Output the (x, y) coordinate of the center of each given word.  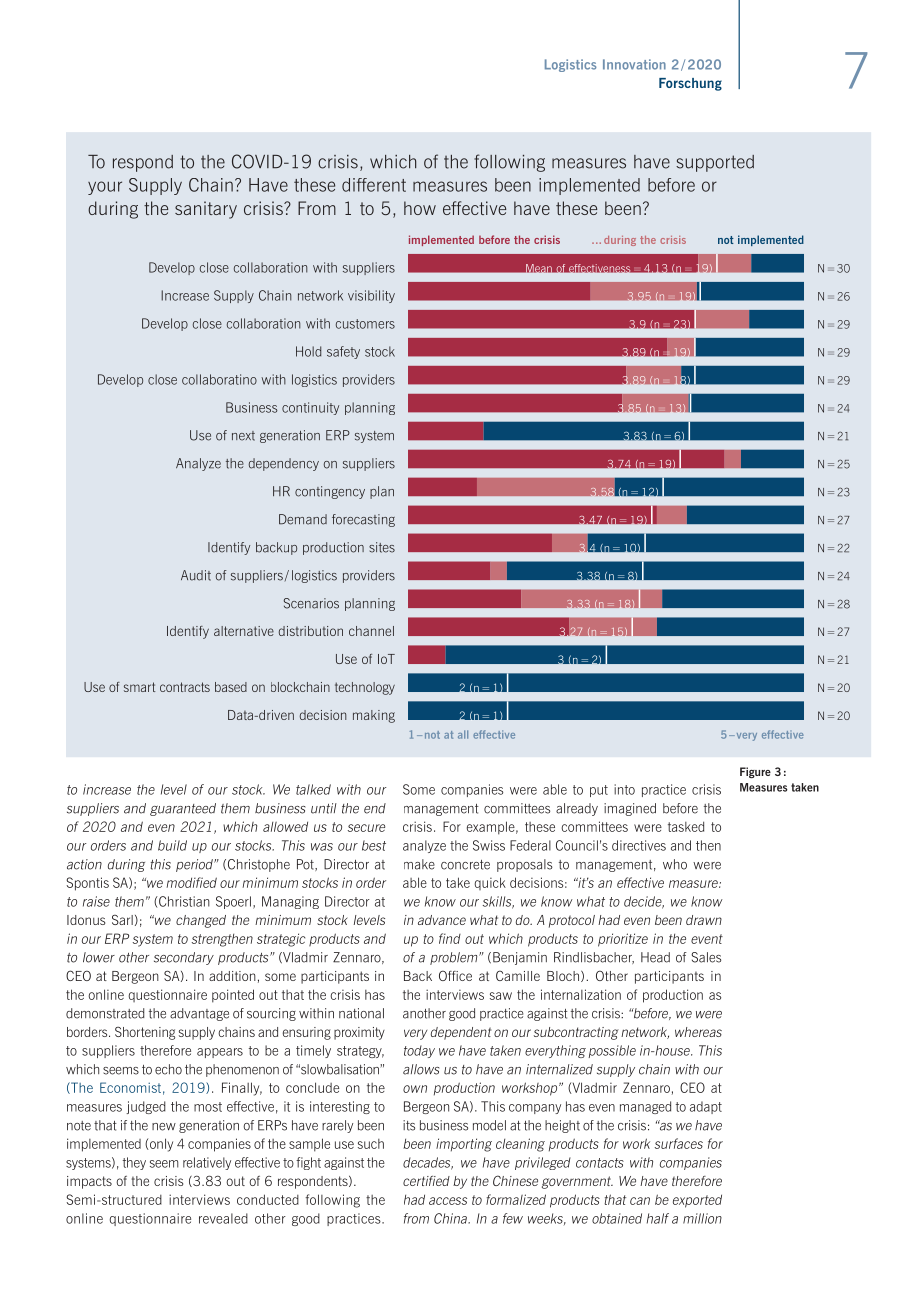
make (419, 864)
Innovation (634, 64)
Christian (183, 901)
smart (139, 687)
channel (371, 631)
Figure (755, 772)
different (374, 185)
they (134, 1163)
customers (365, 324)
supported (715, 163)
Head (655, 957)
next (243, 436)
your (105, 188)
